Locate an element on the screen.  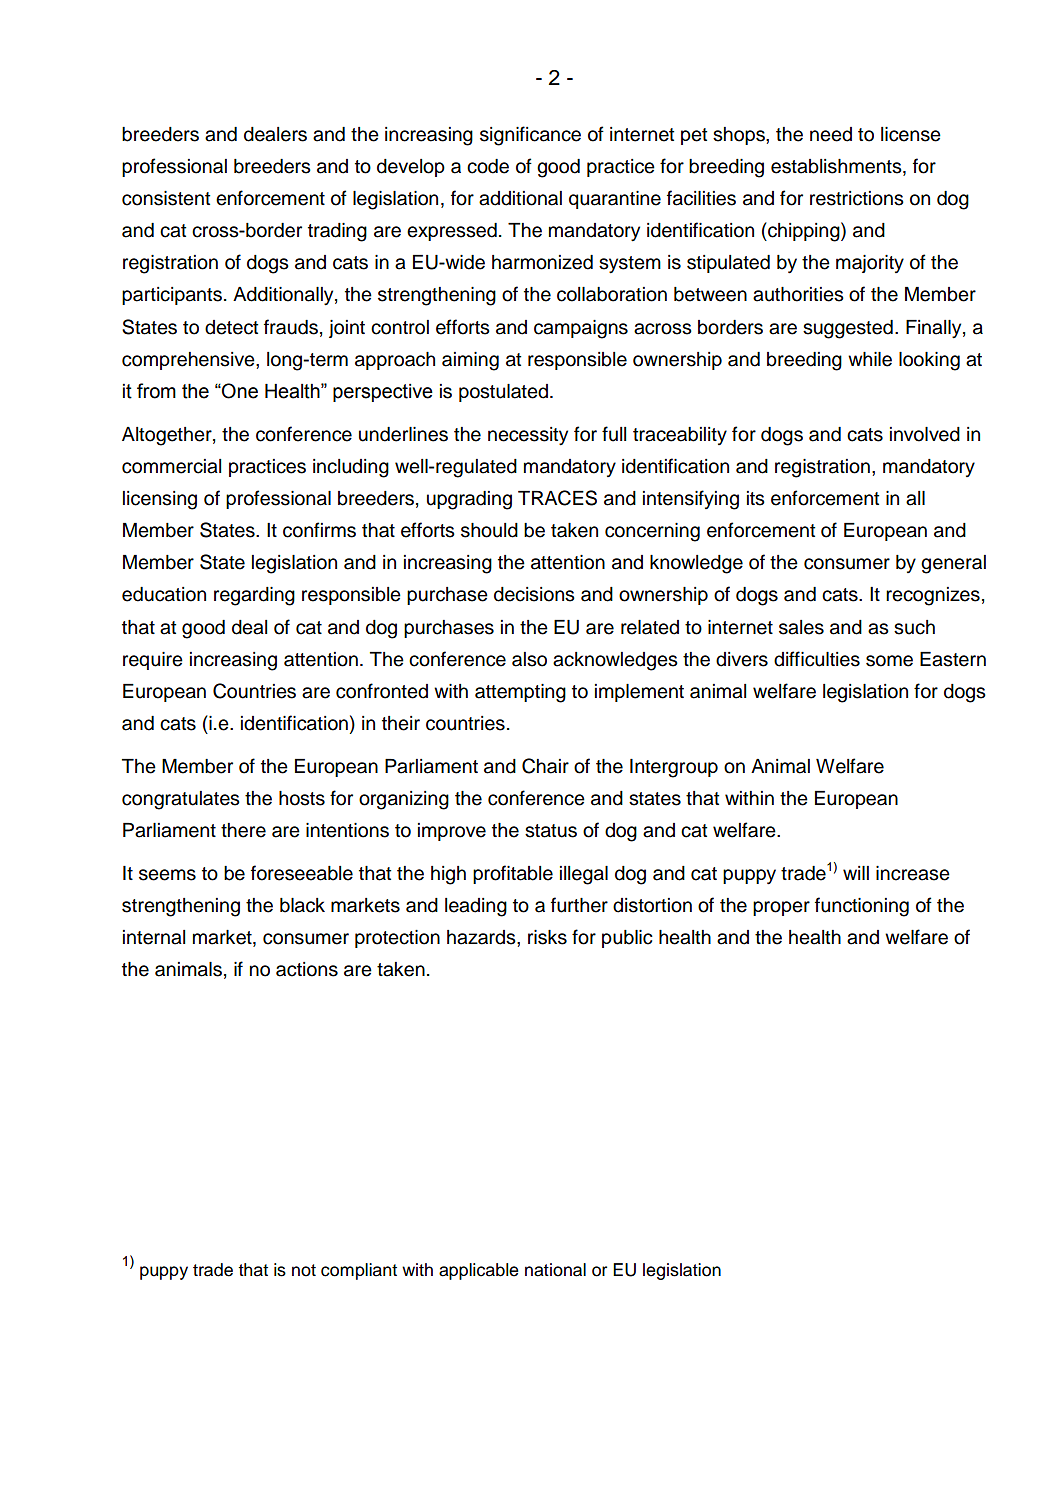
national is located at coordinates (555, 1270).
